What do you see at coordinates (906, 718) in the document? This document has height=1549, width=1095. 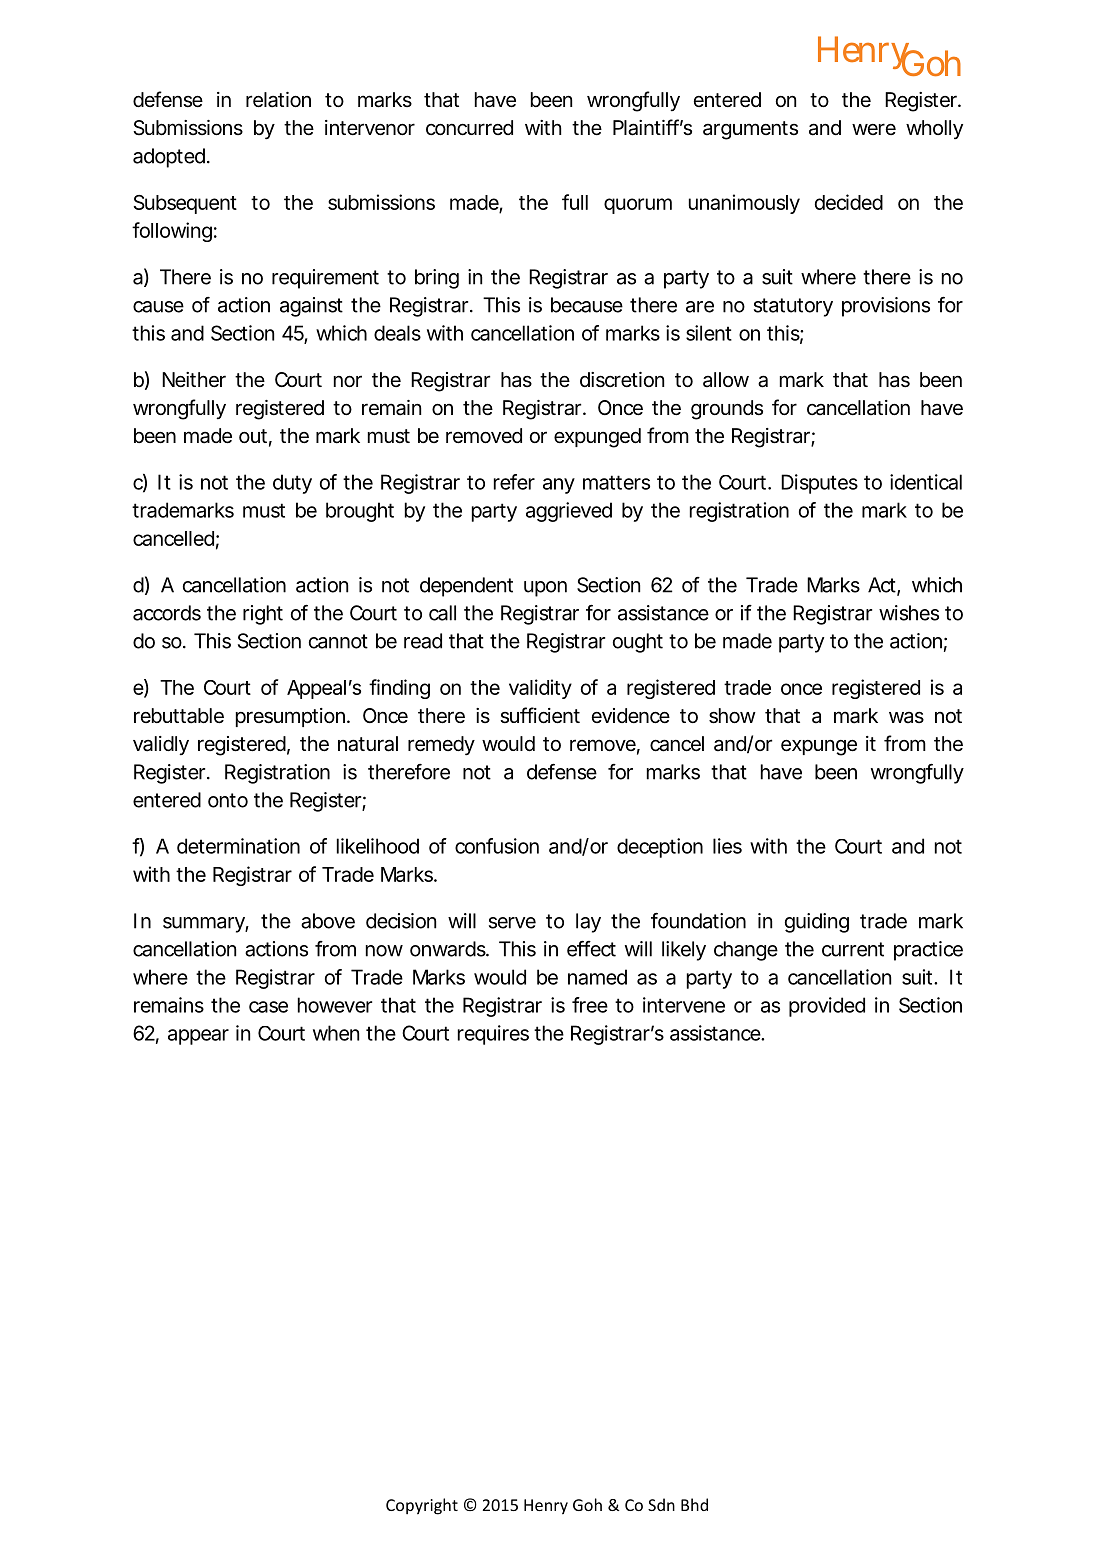 I see `was` at bounding box center [906, 718].
